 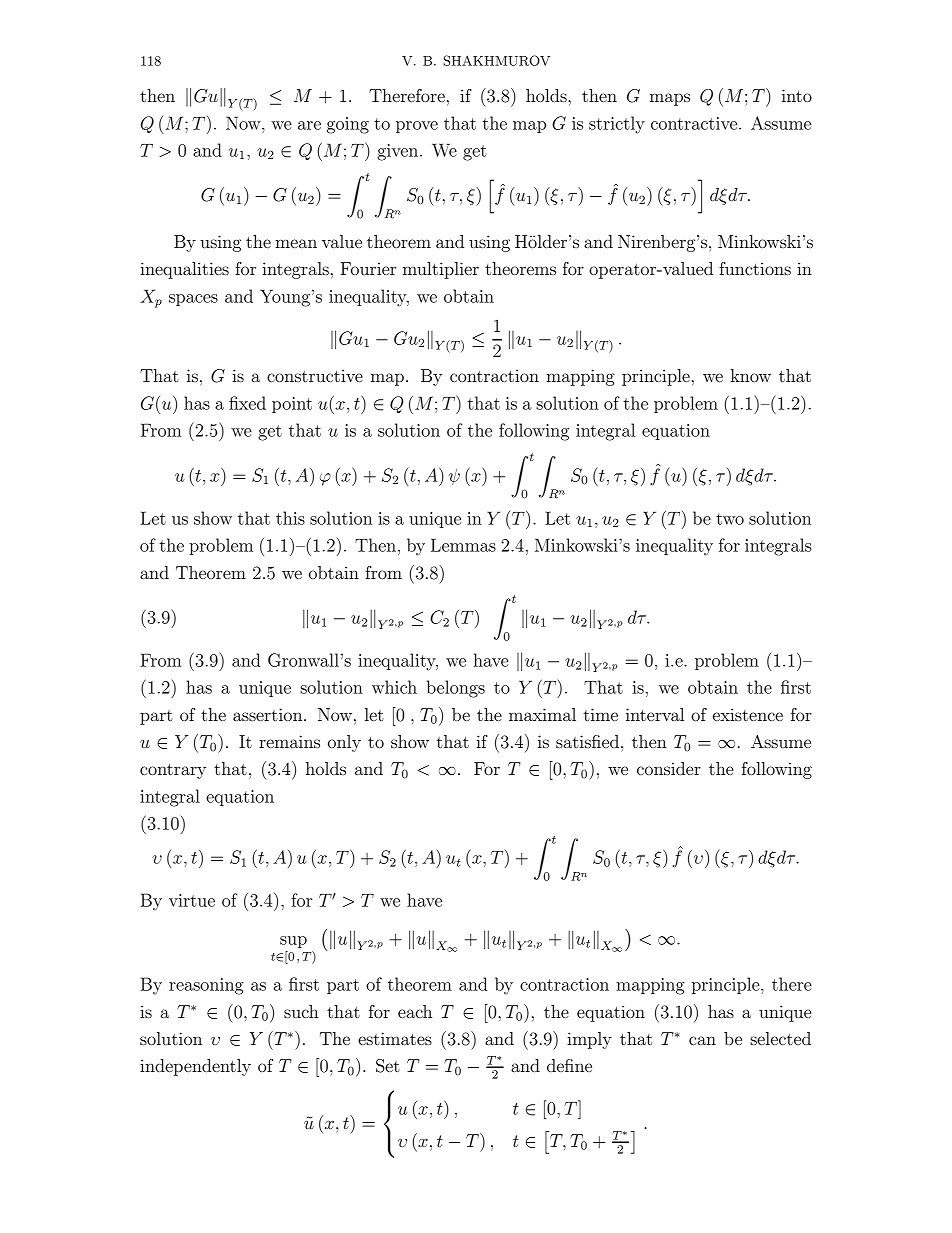 What do you see at coordinates (463, 545) in the document?
I see `Lemmas` at bounding box center [463, 545].
